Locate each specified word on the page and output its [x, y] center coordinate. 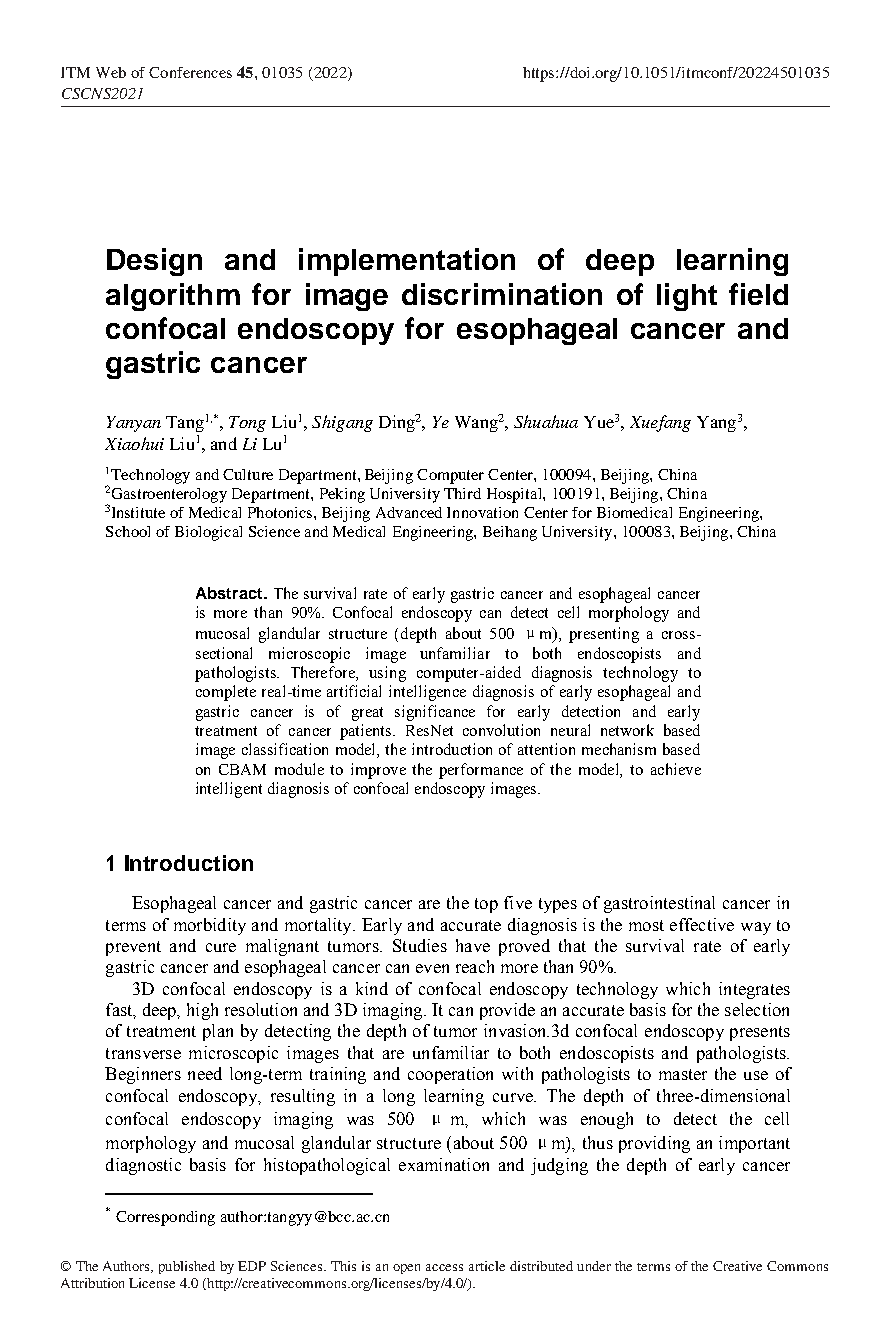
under [594, 1266]
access [444, 1267]
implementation [407, 262]
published [187, 1267]
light [687, 297]
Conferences [190, 72]
